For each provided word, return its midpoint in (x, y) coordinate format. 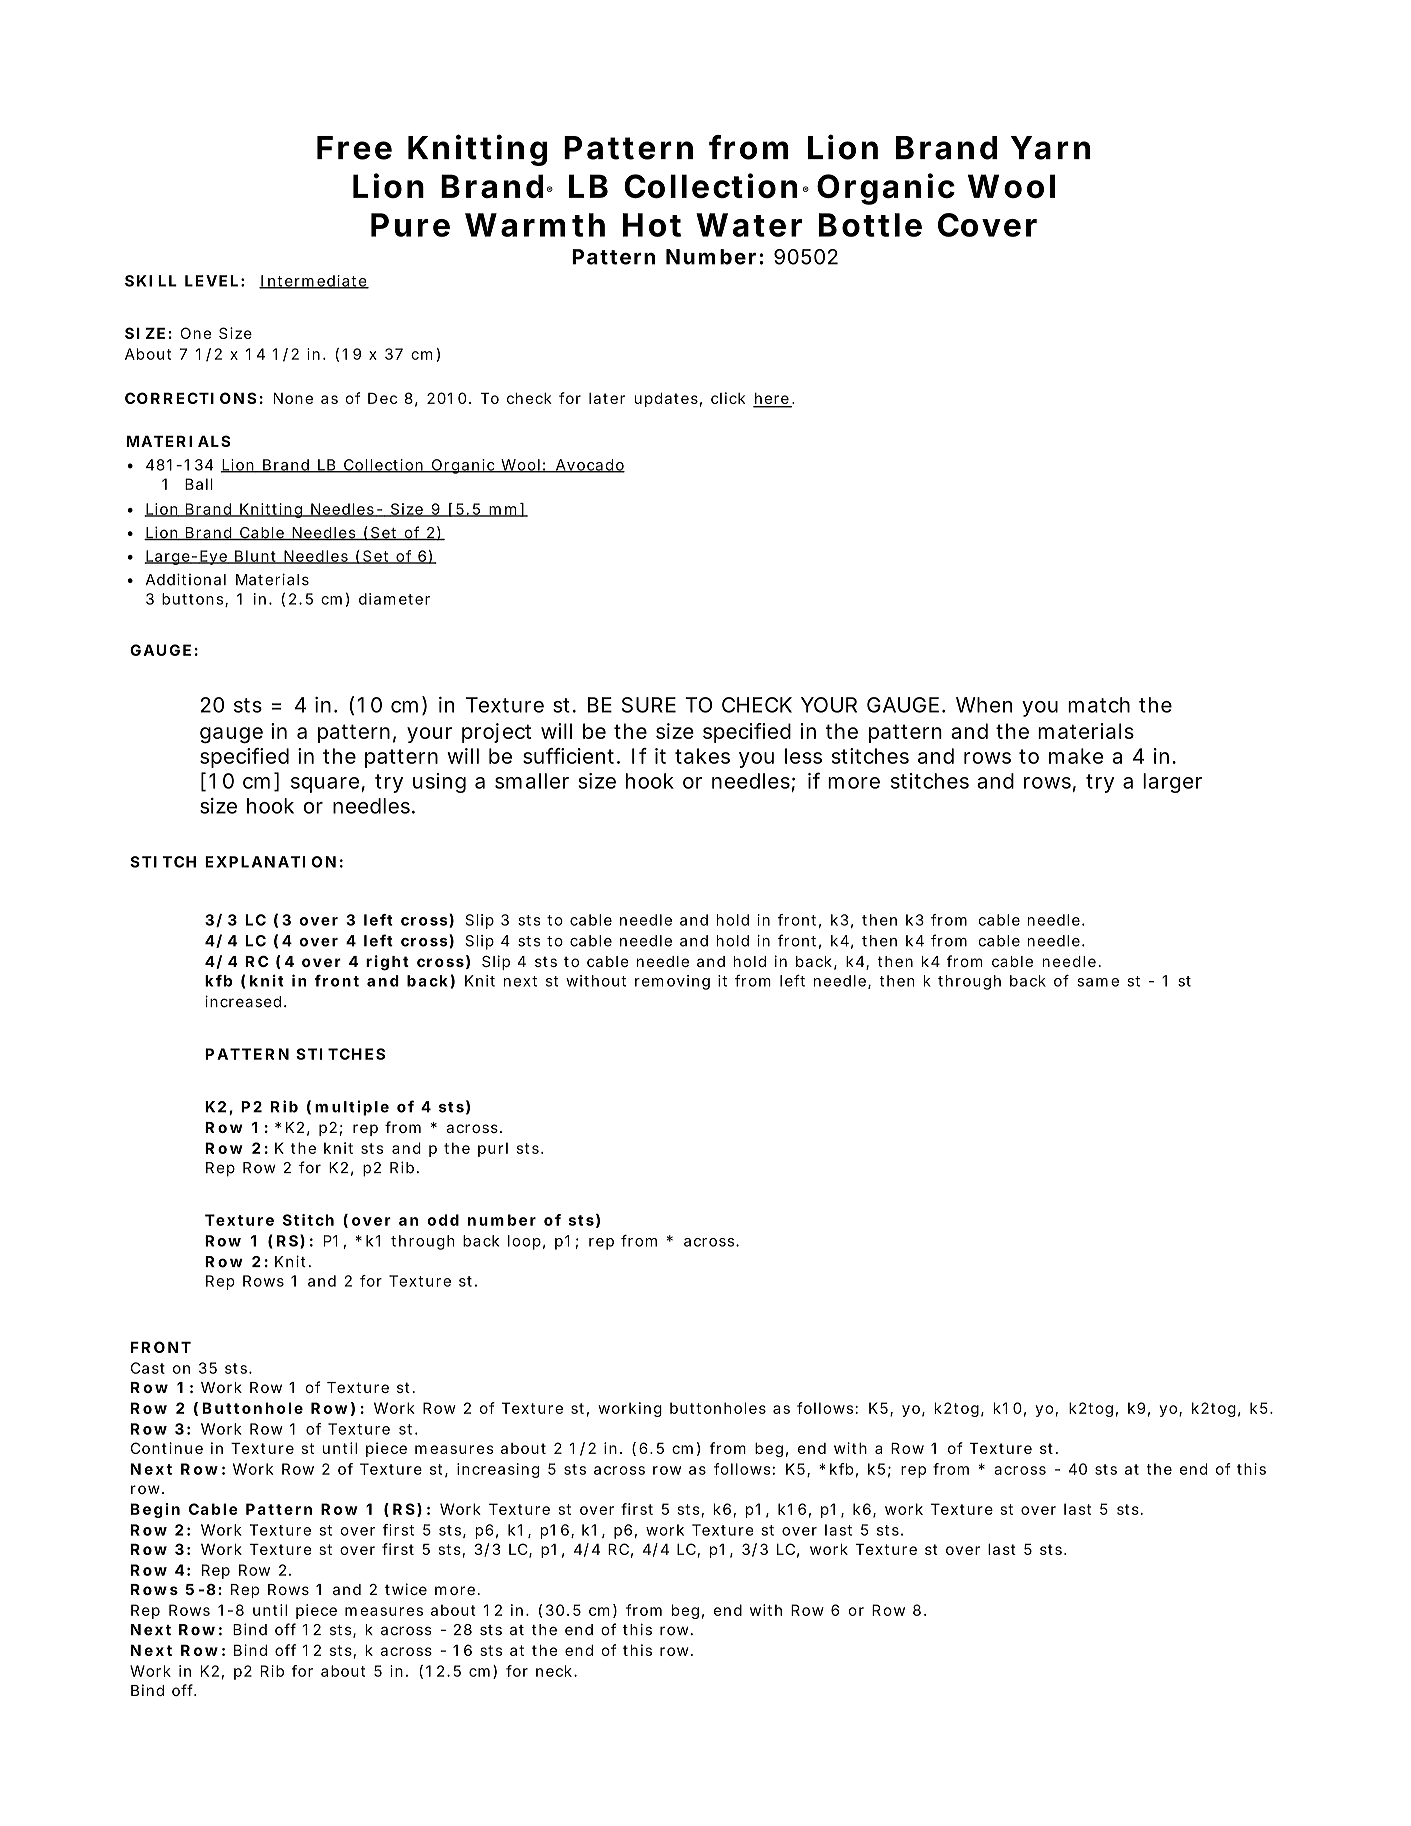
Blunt (255, 557)
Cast (148, 1368)
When (984, 705)
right (387, 963)
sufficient (568, 756)
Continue (167, 1448)
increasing (498, 1470)
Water (749, 225)
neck (554, 1671)
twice (406, 1589)
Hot (652, 225)
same (1098, 982)
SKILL (151, 281)
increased (243, 1001)
